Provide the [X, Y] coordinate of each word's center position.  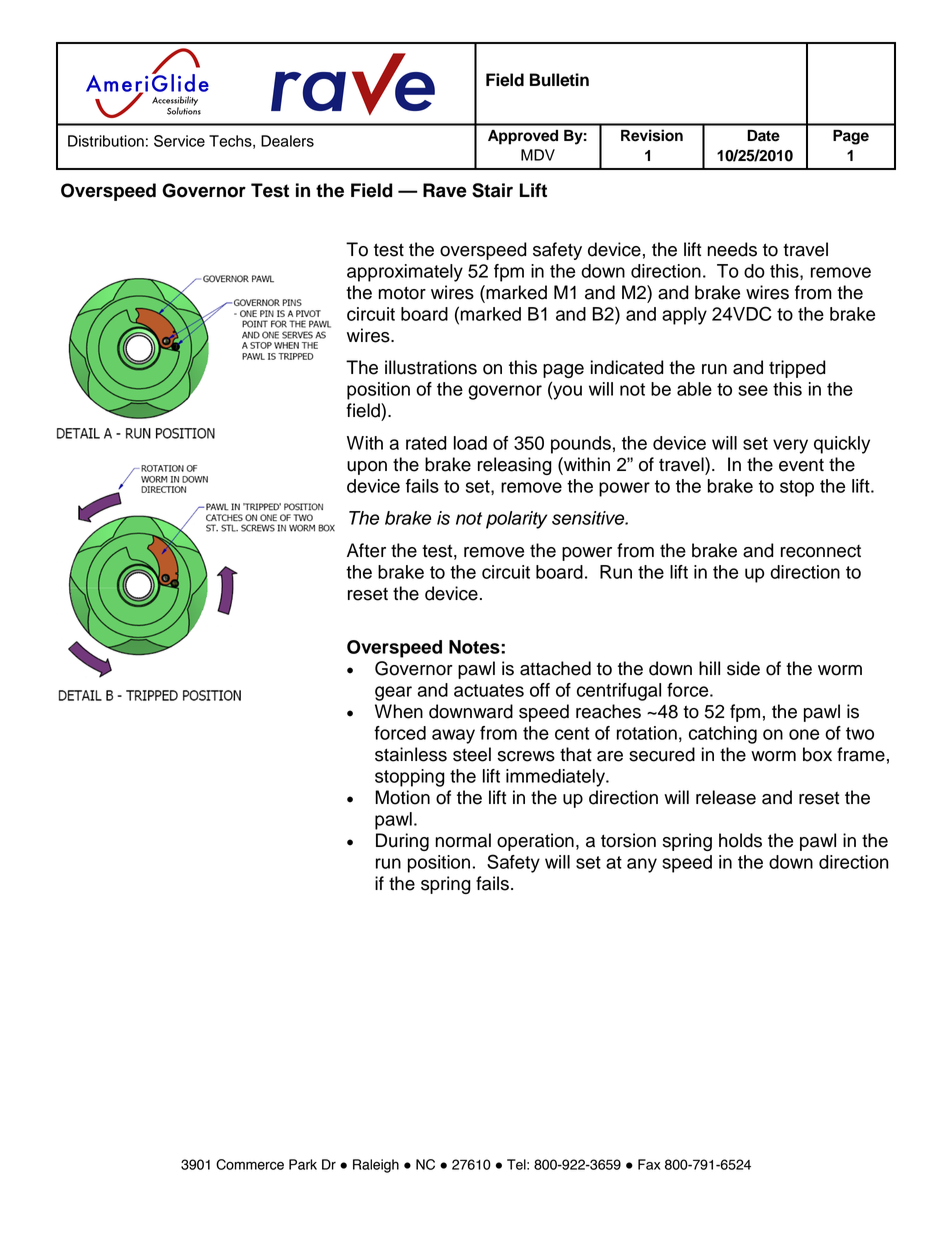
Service [179, 141]
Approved [523, 137]
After [366, 550]
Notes [475, 647]
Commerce [250, 1164]
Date [763, 136]
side [743, 668]
